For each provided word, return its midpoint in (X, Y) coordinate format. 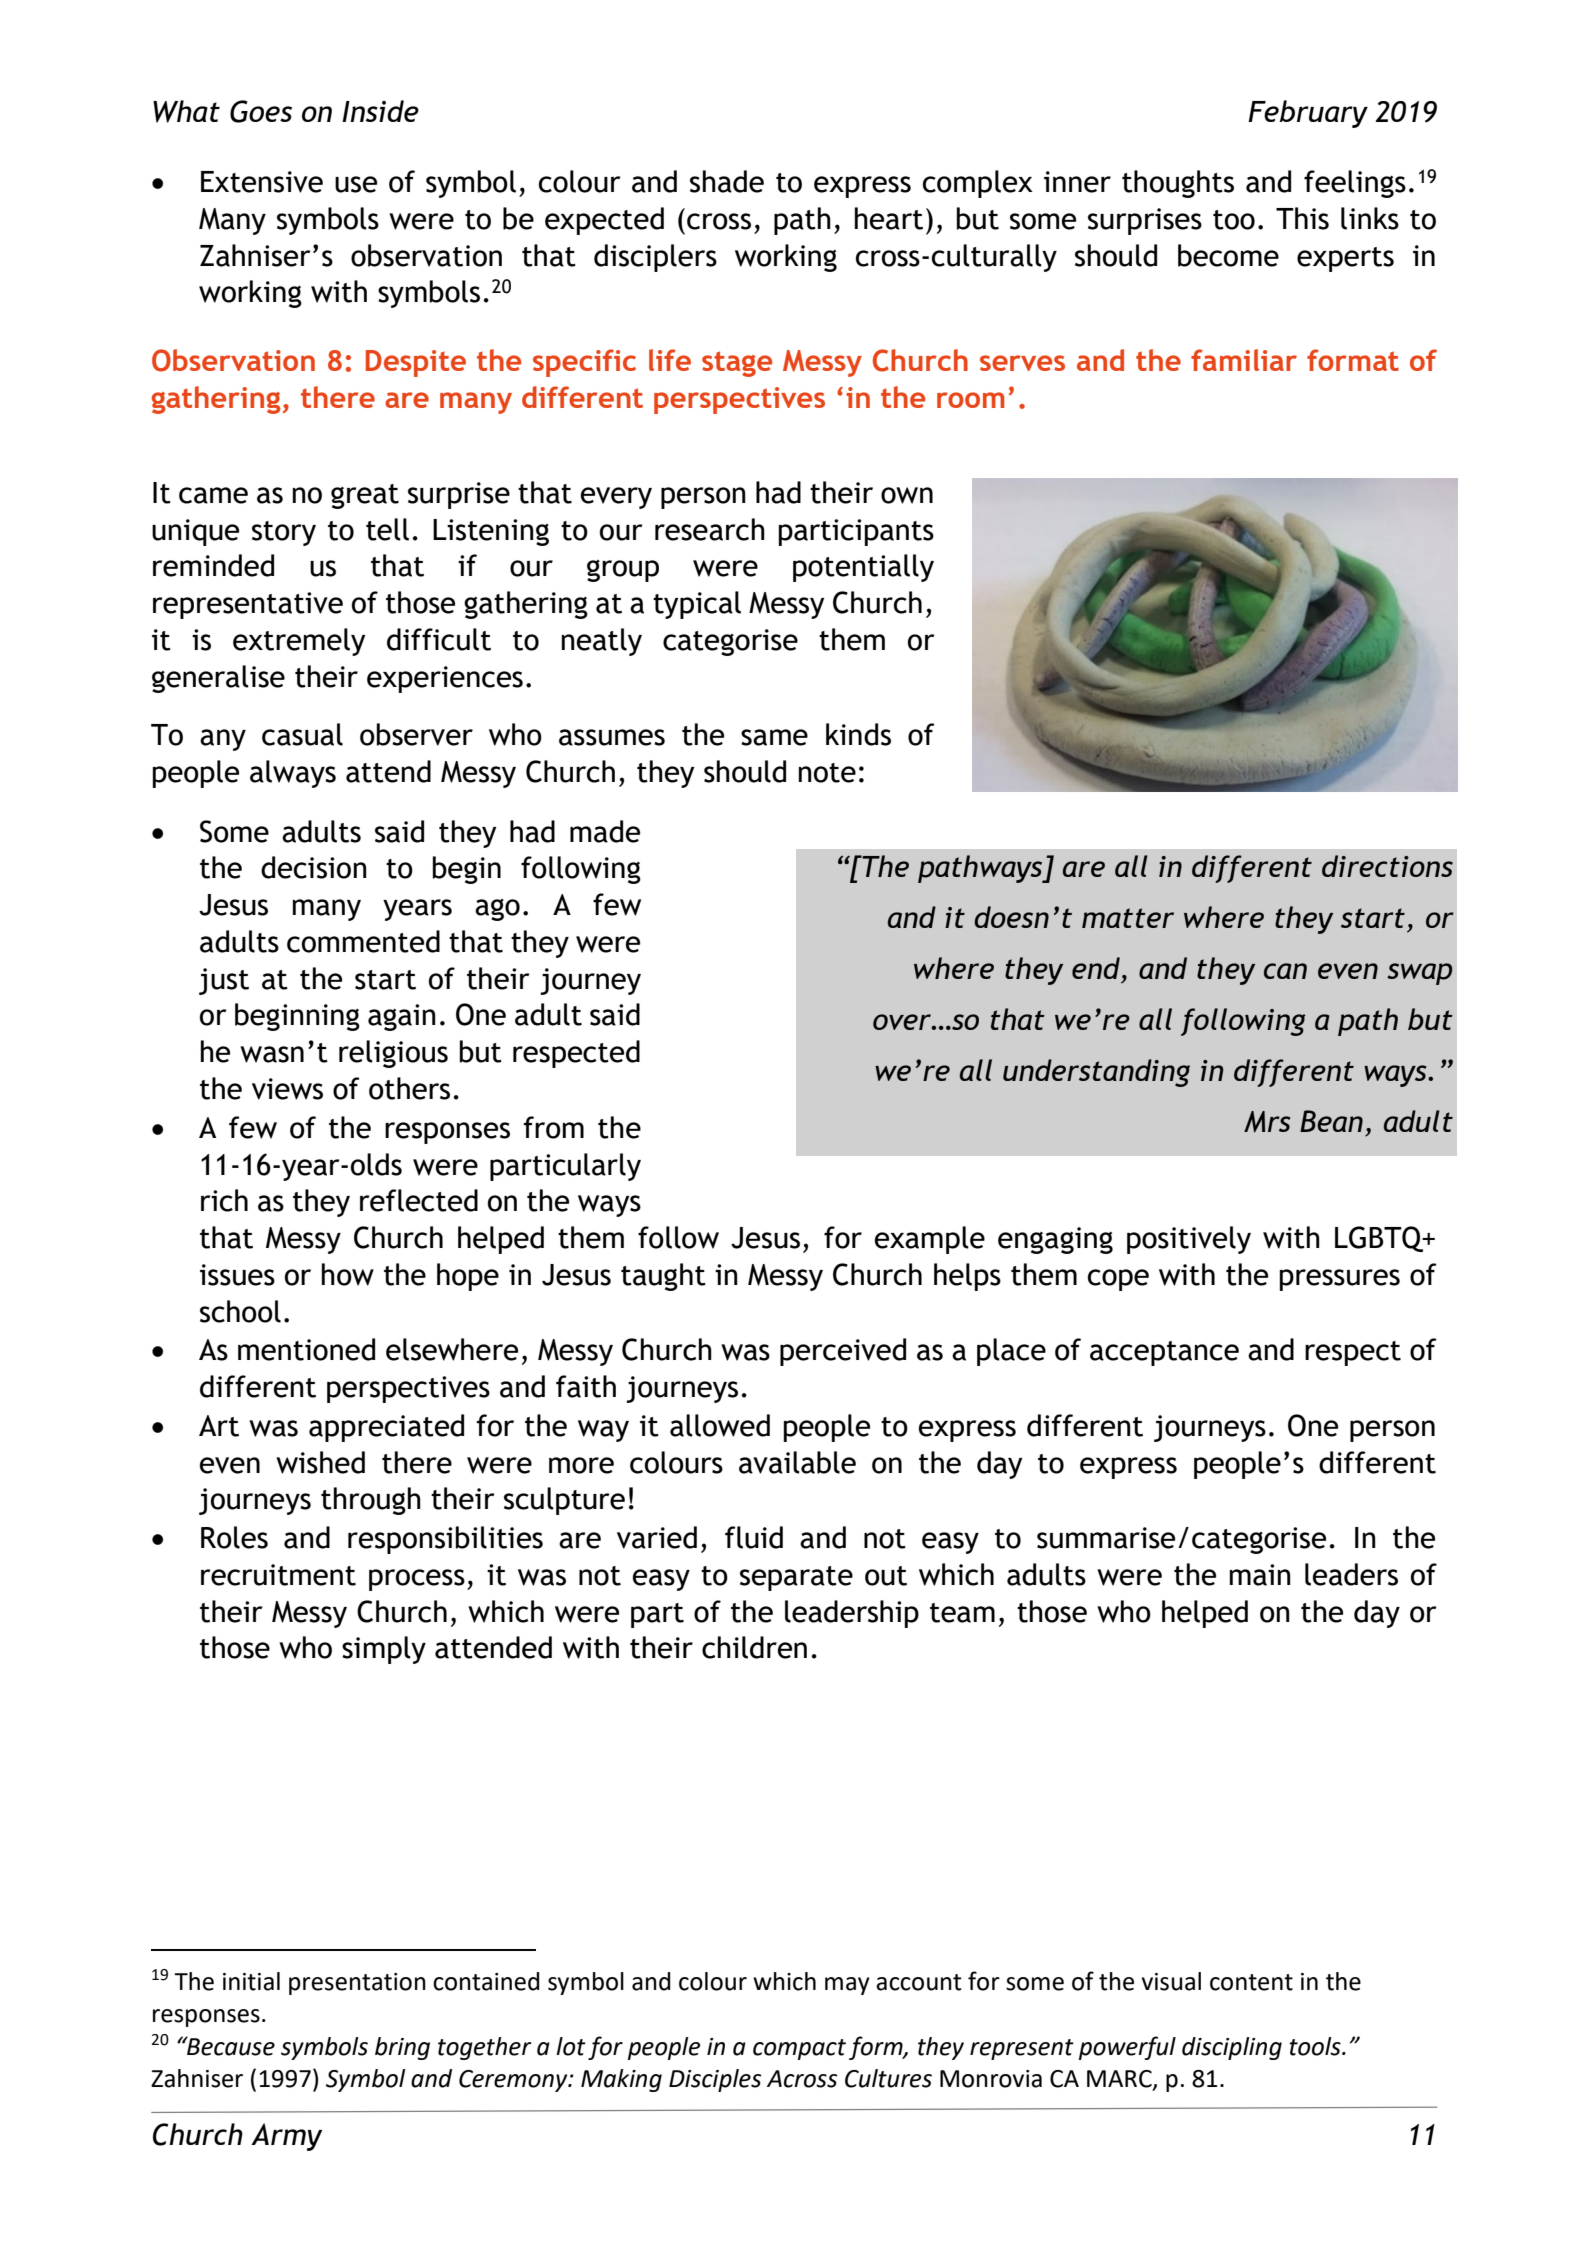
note (827, 773)
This (1302, 218)
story (284, 533)
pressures (1340, 1280)
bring (402, 2048)
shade (727, 181)
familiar (1244, 360)
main (1260, 1575)
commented (363, 941)
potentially (863, 568)
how (348, 1274)
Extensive (262, 182)
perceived (843, 1352)
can (1285, 971)
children (754, 1647)
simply (384, 1650)
